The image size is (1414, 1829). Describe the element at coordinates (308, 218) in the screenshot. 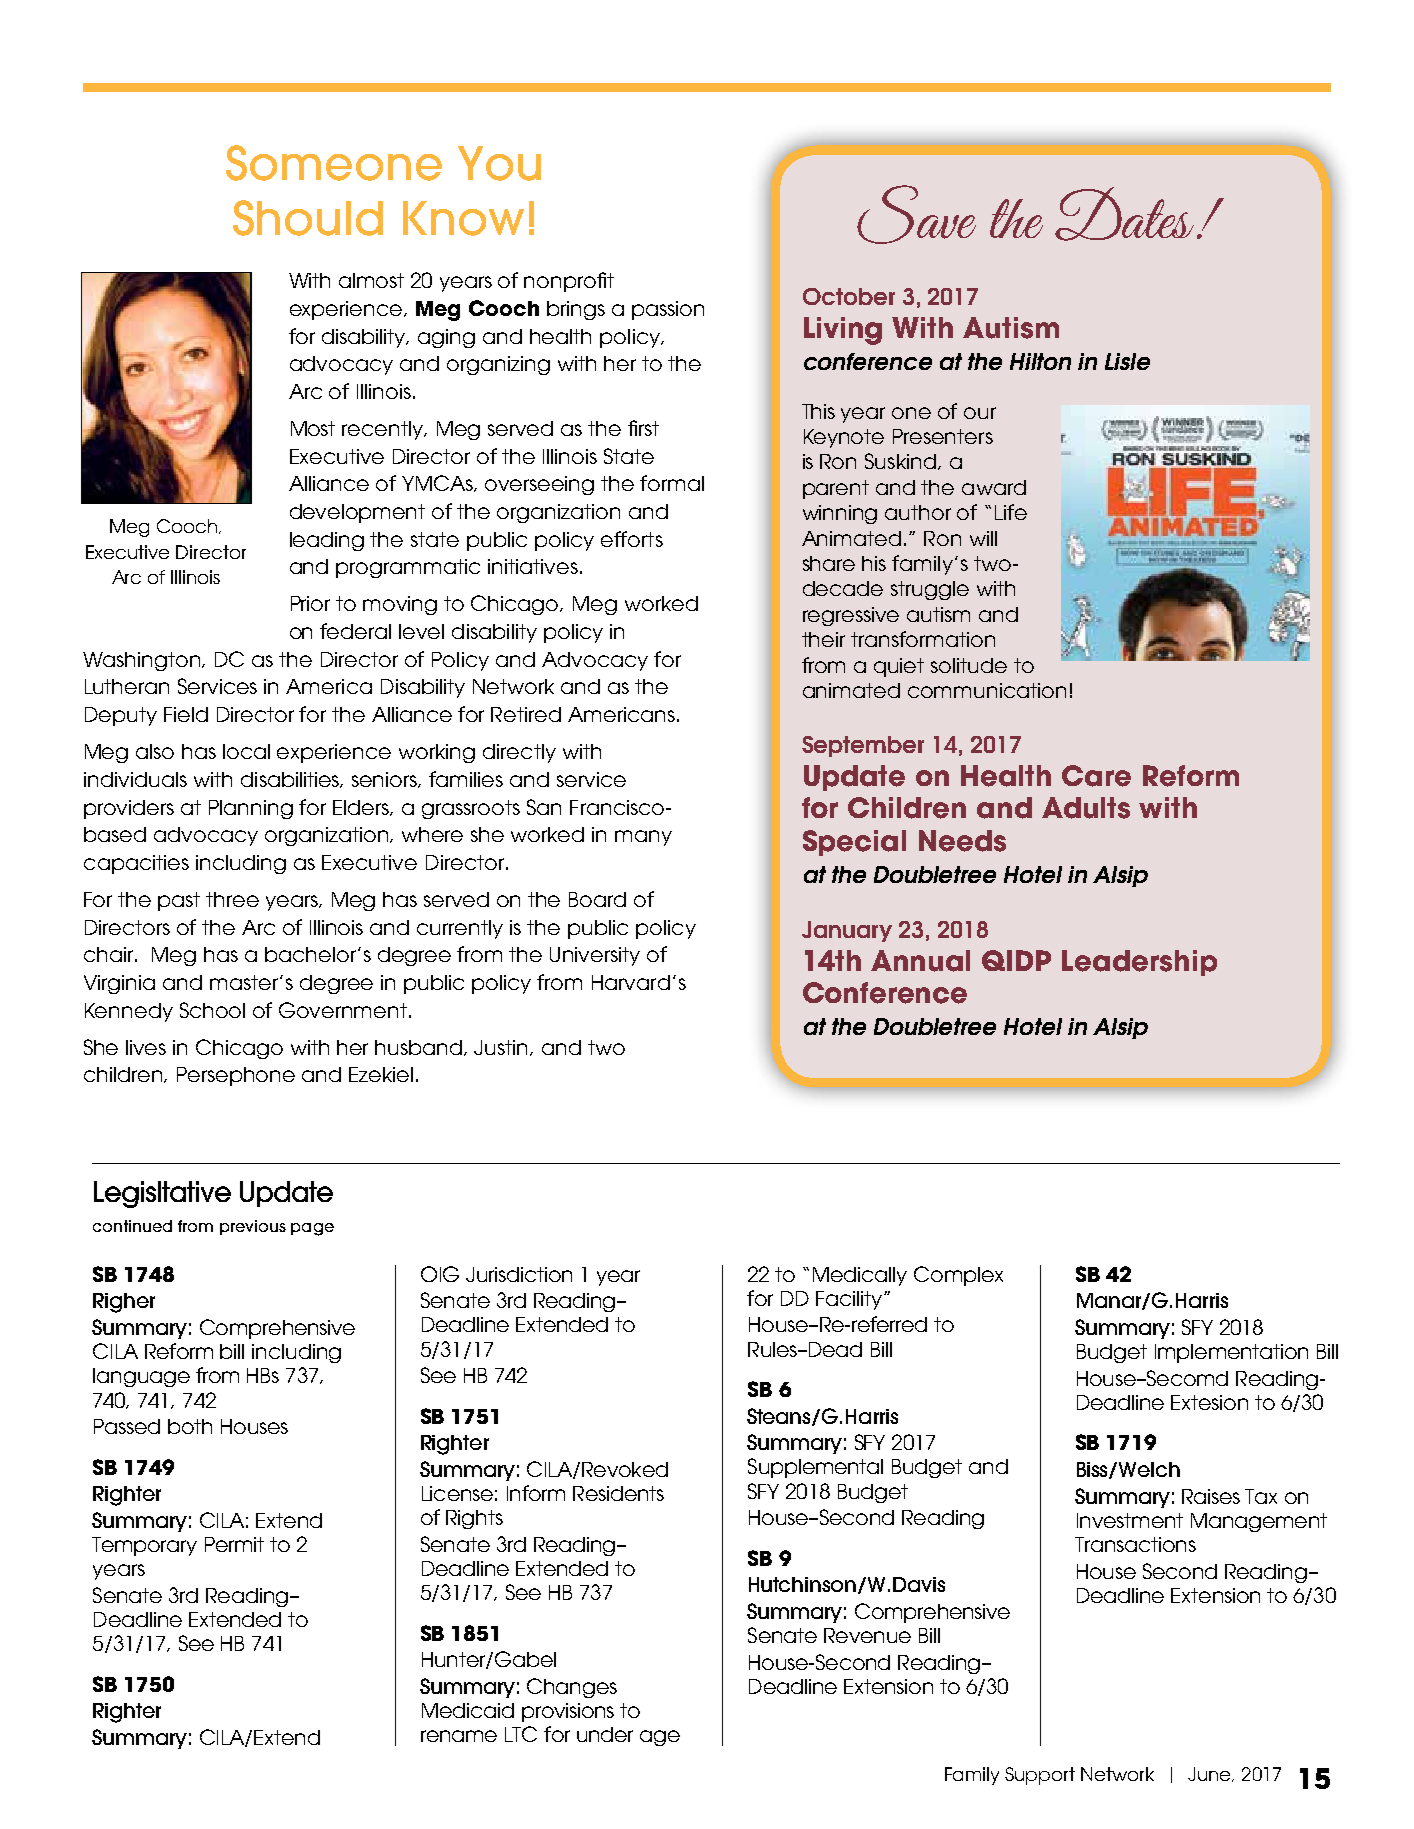

I see `Should` at that location.
